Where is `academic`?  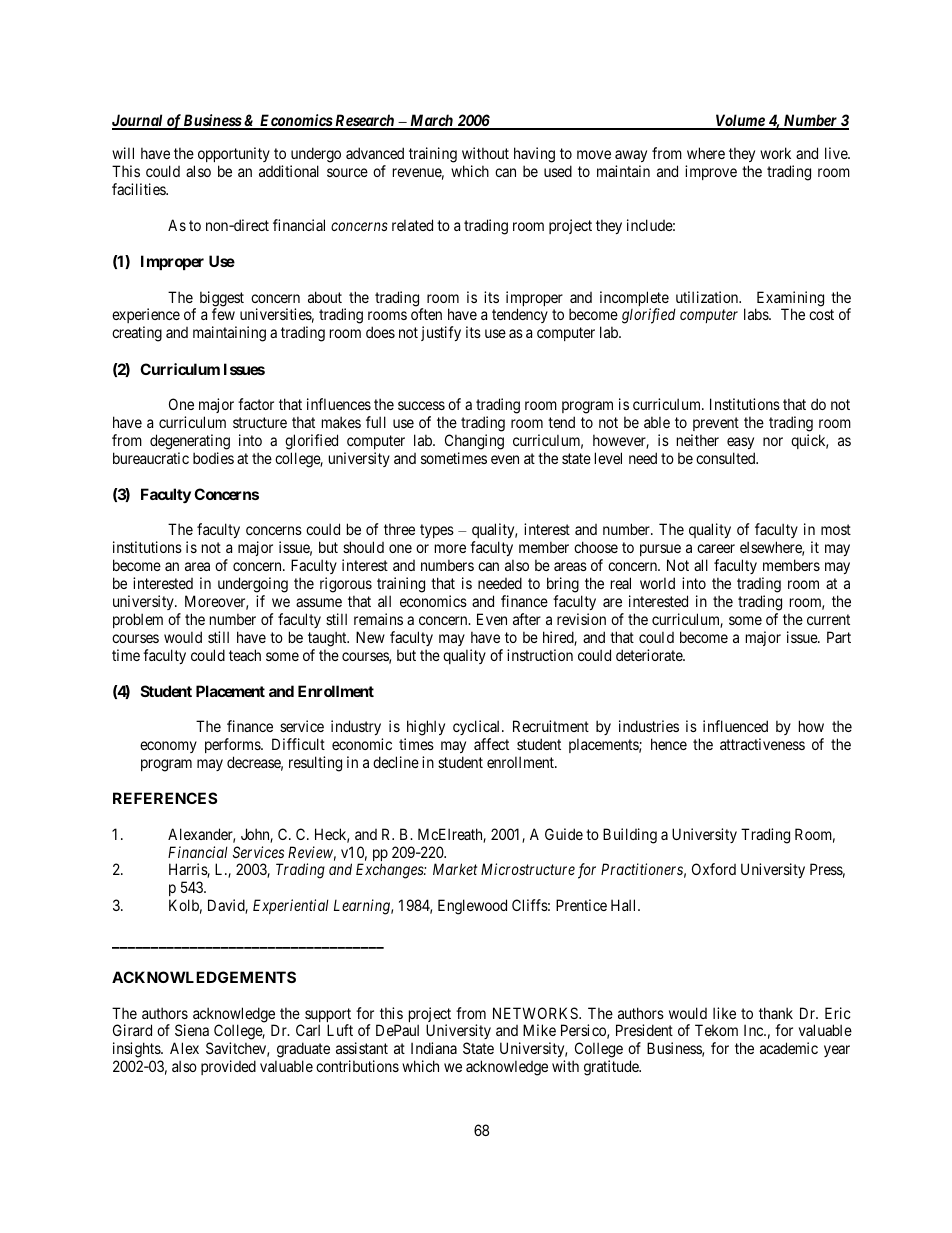 academic is located at coordinates (789, 1048).
